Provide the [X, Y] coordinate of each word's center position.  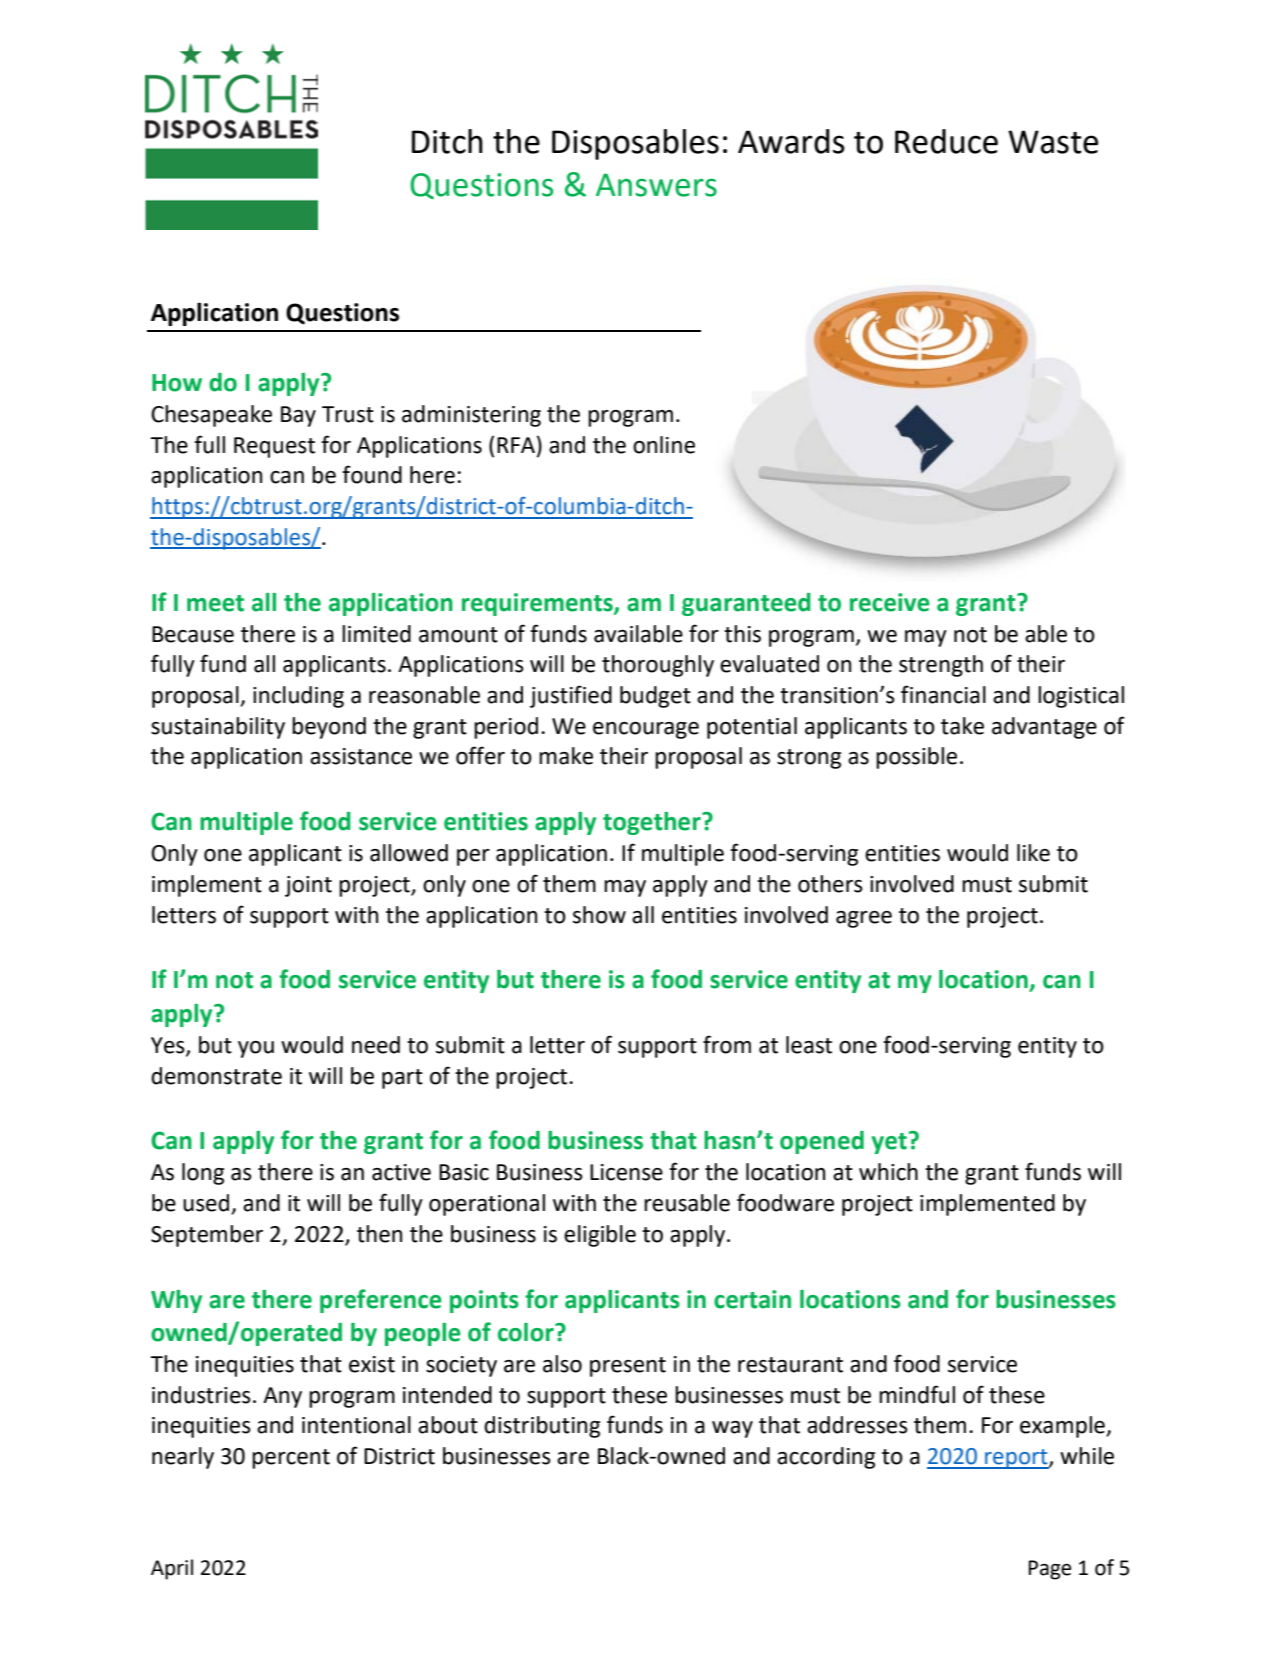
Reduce [946, 141]
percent [291, 1459]
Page [1050, 1570]
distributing [542, 1427]
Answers [656, 185]
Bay [298, 416]
